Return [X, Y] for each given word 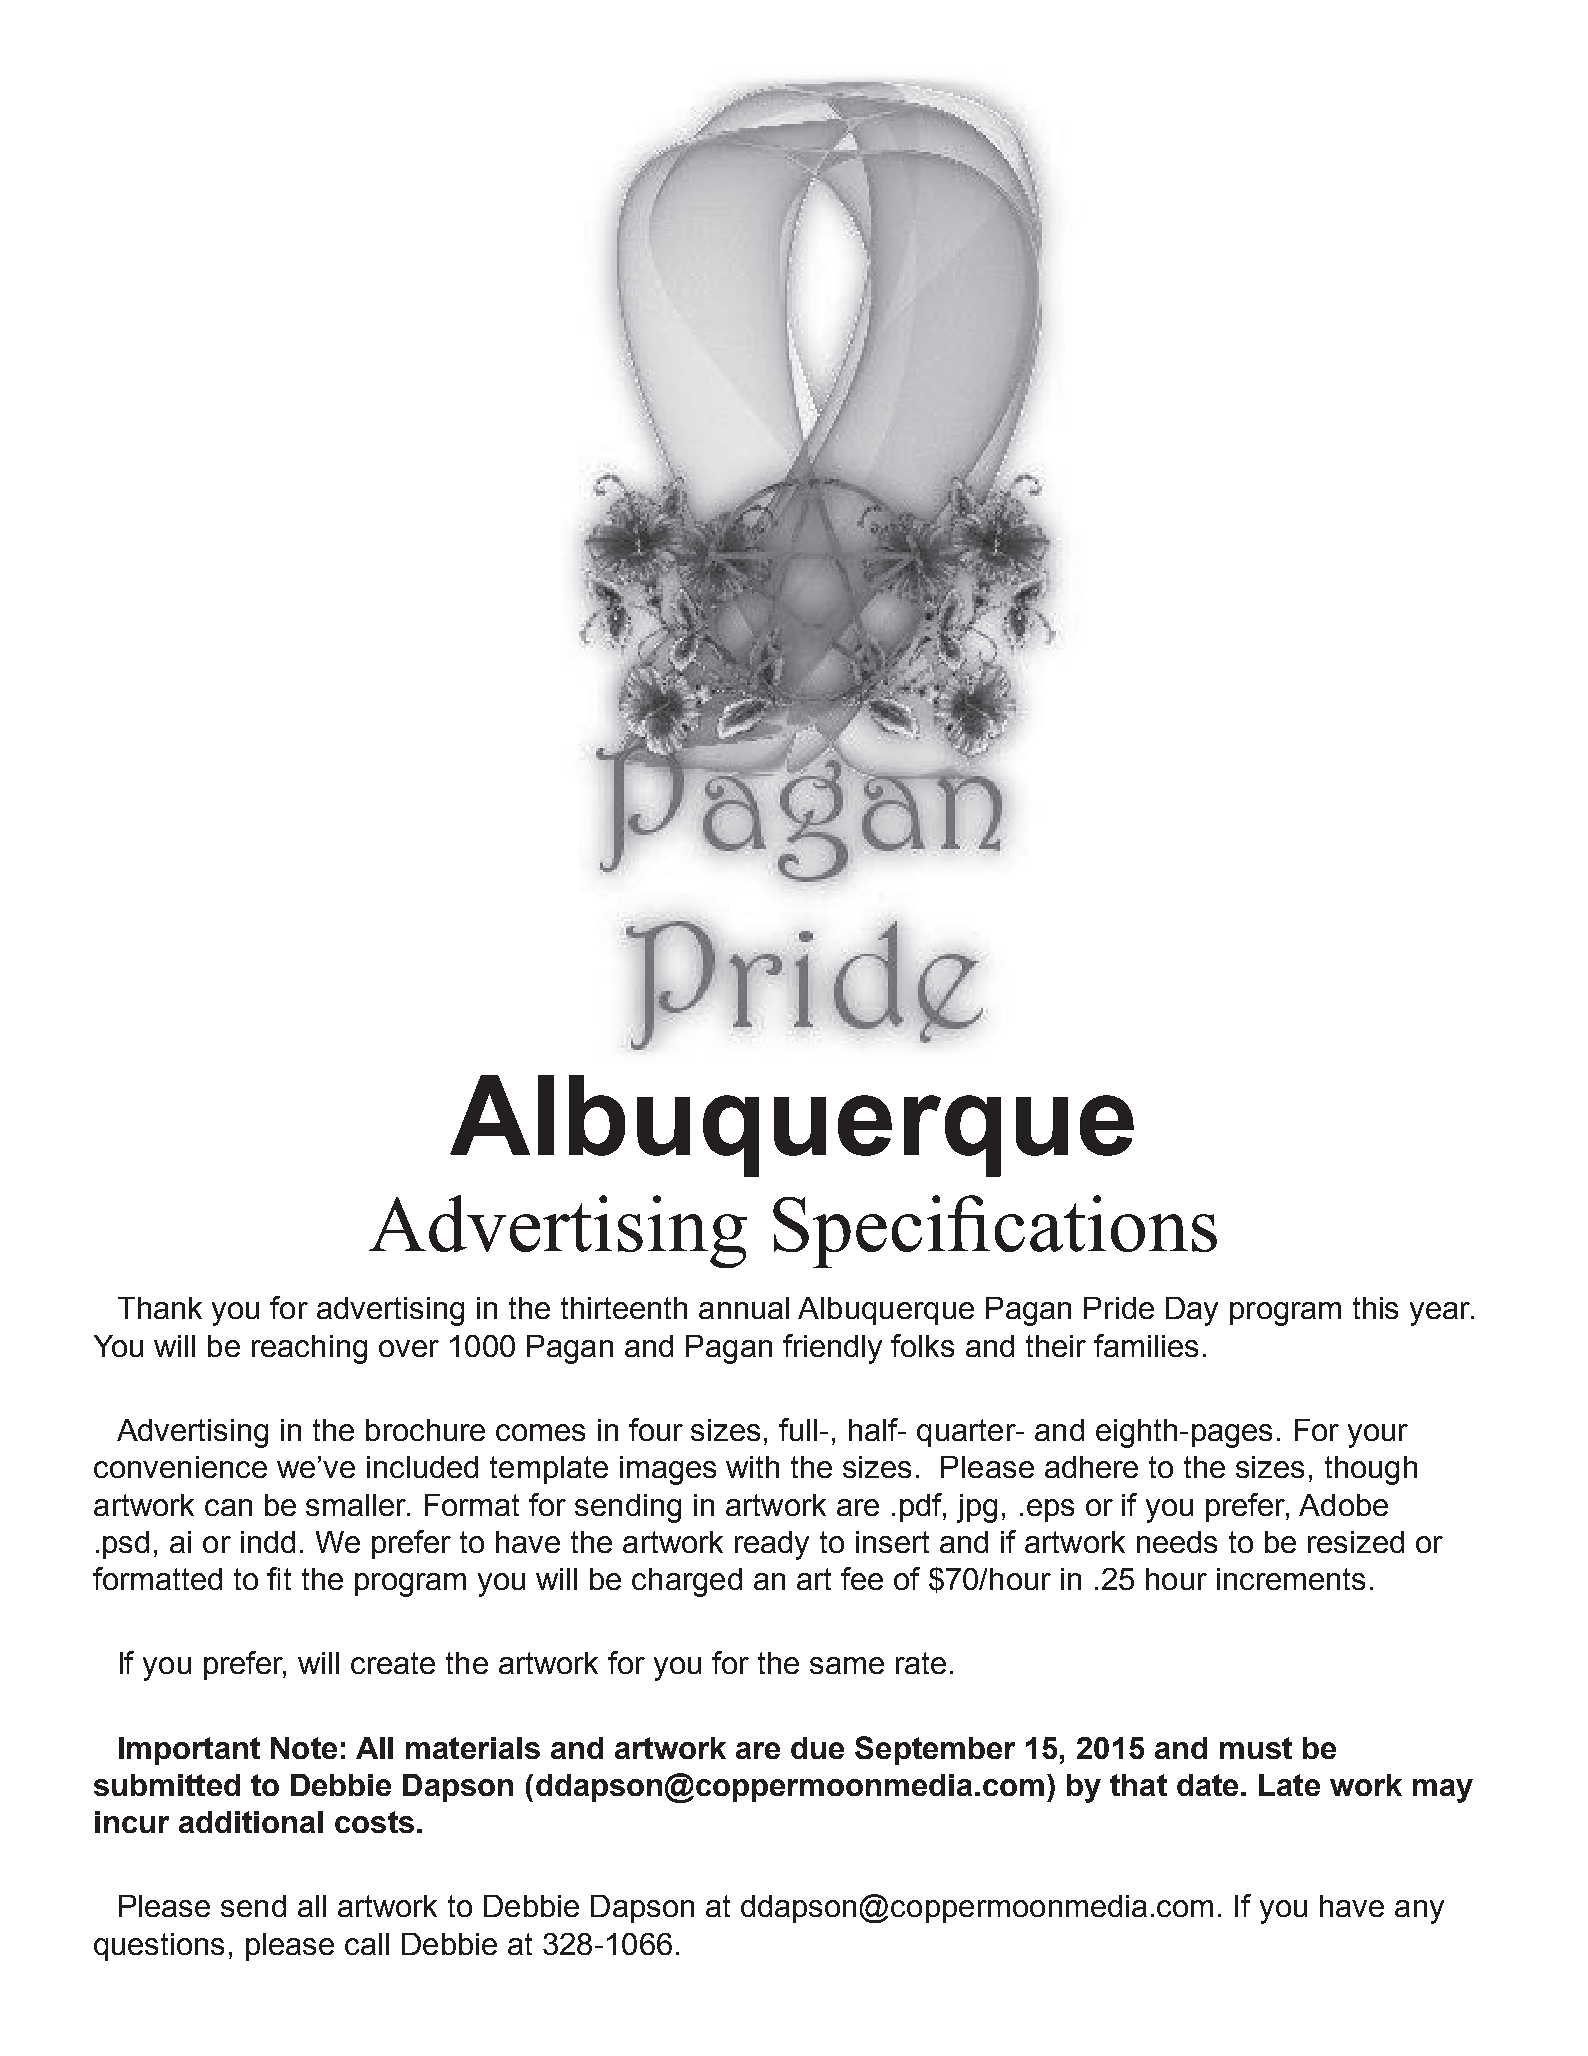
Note [304, 1748]
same [847, 1665]
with [752, 1467]
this [1375, 1308]
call [367, 1944]
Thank [160, 1308]
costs [374, 1822]
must [1256, 1748]
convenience [180, 1467]
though [1371, 1470]
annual [744, 1308]
